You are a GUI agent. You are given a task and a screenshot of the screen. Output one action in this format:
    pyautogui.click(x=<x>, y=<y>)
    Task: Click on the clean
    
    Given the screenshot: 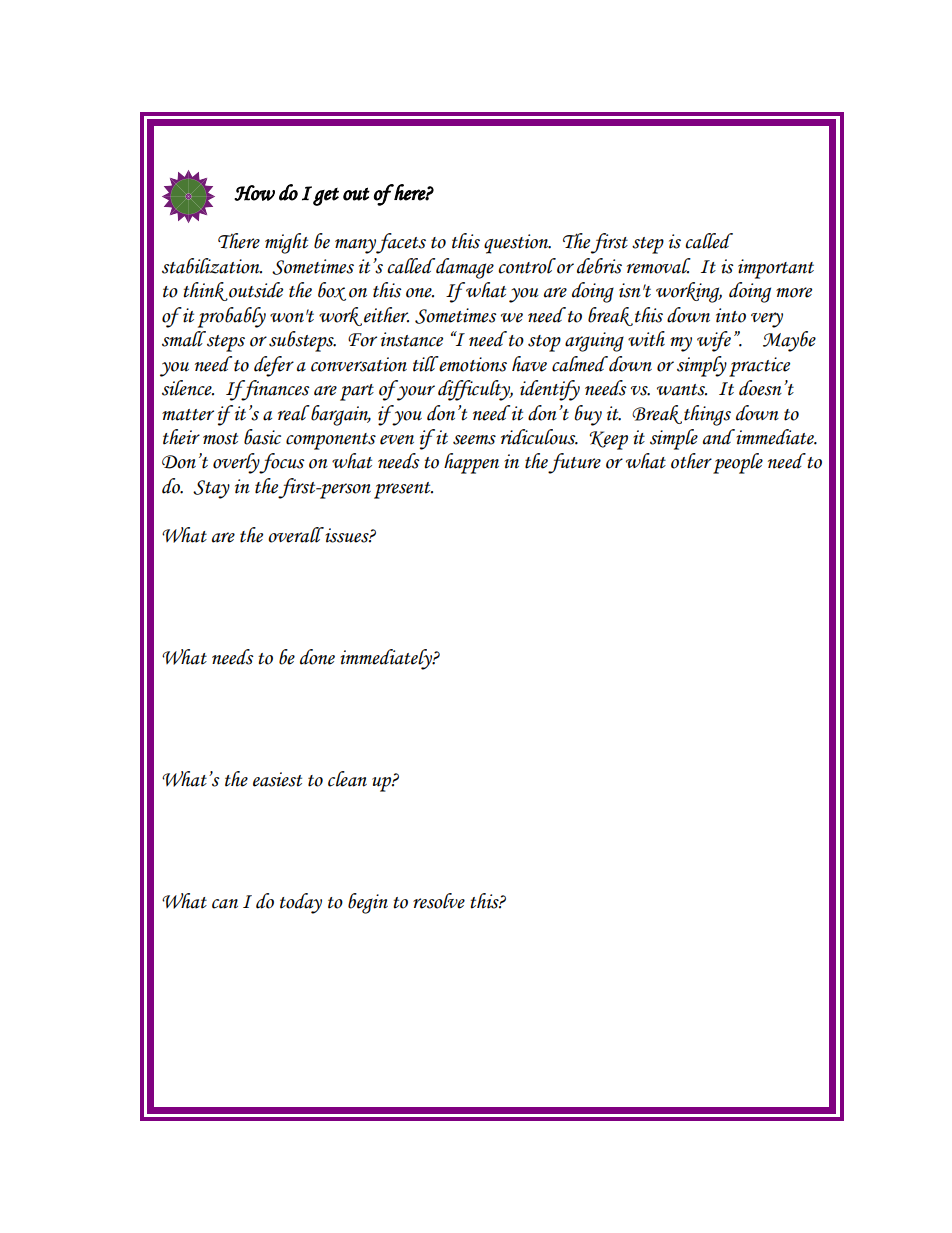 What is the action you would take?
    pyautogui.click(x=347, y=779)
